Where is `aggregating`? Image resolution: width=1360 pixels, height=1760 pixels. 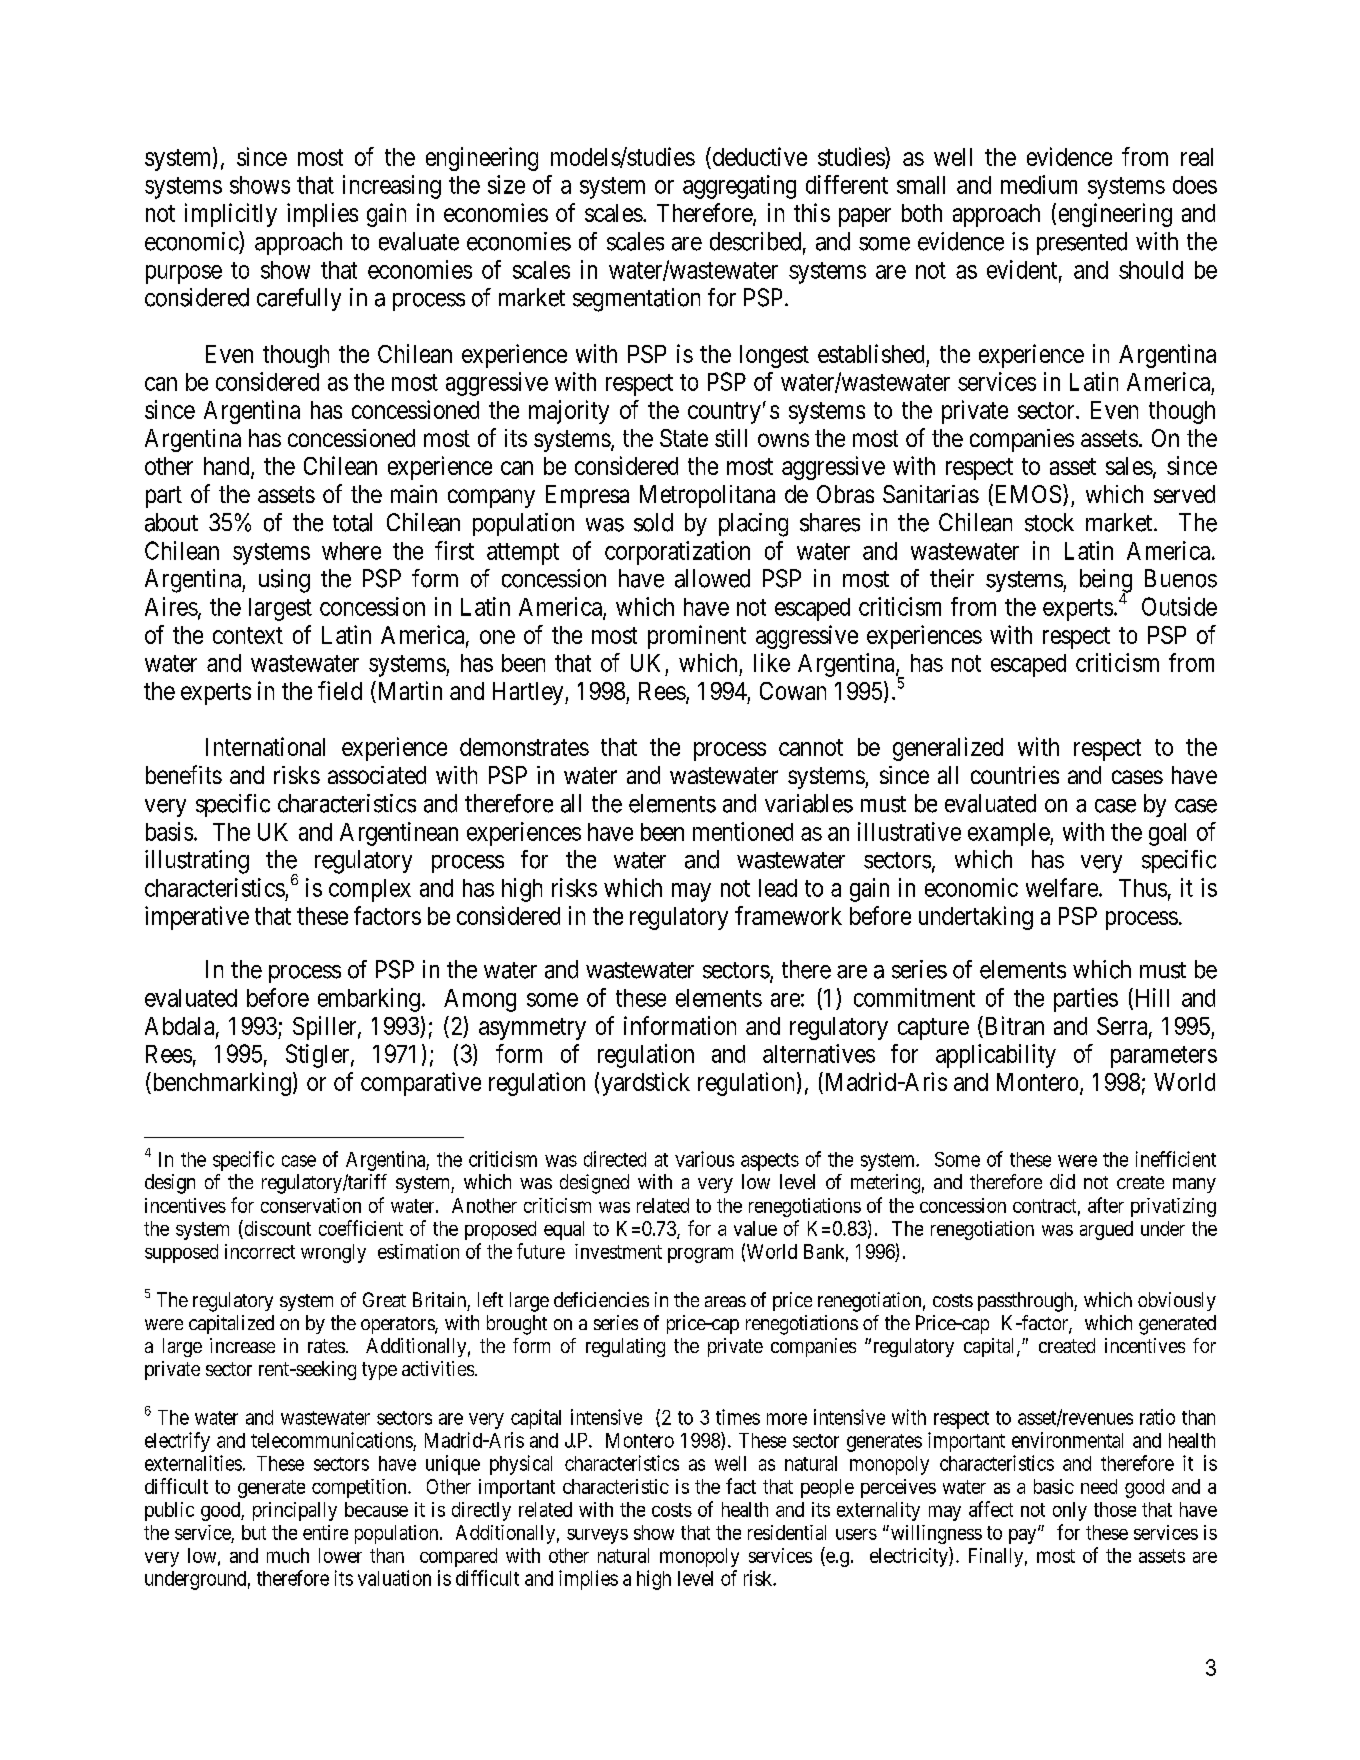 aggregating is located at coordinates (739, 187).
